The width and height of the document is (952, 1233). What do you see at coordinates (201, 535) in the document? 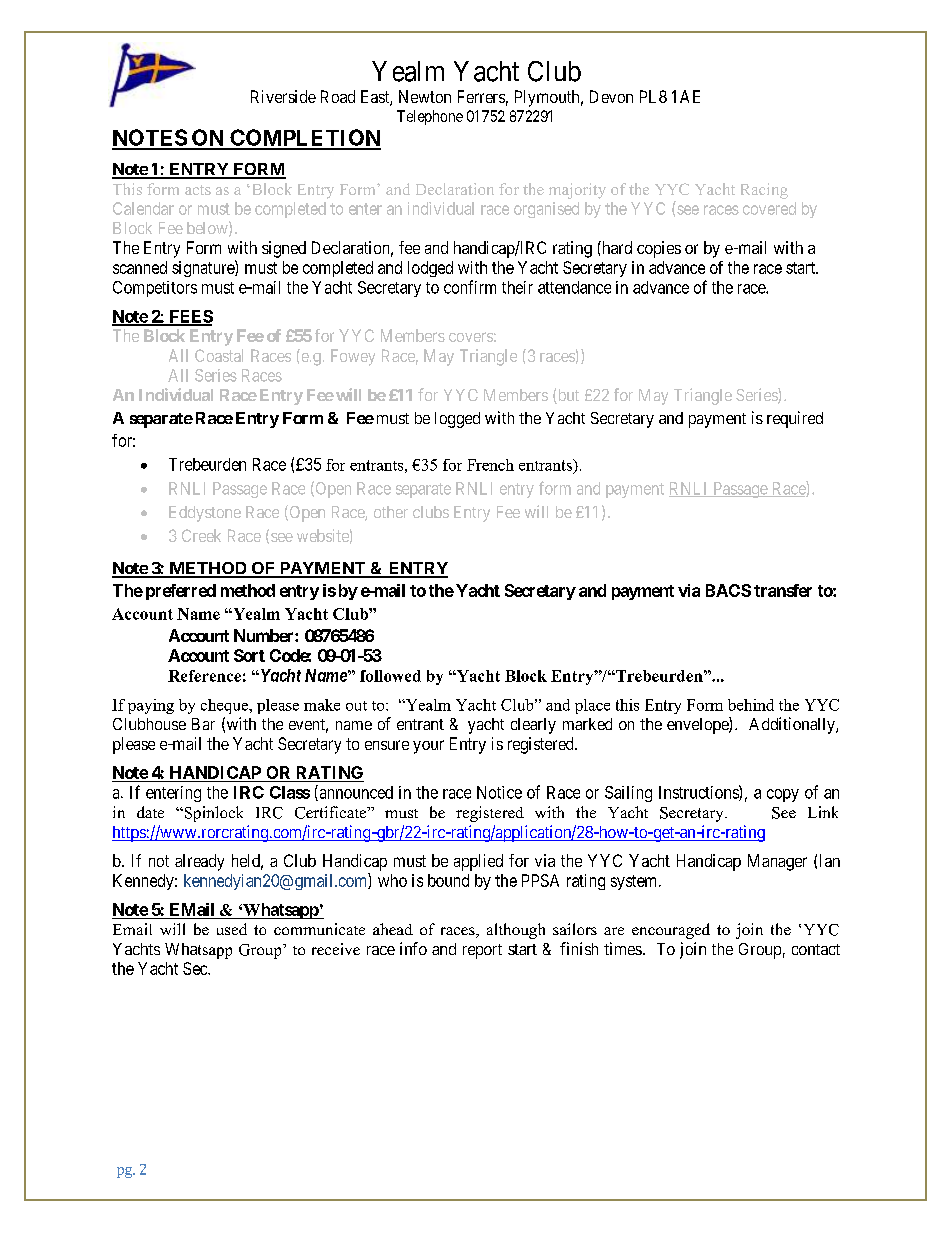
I see `Creek` at bounding box center [201, 535].
